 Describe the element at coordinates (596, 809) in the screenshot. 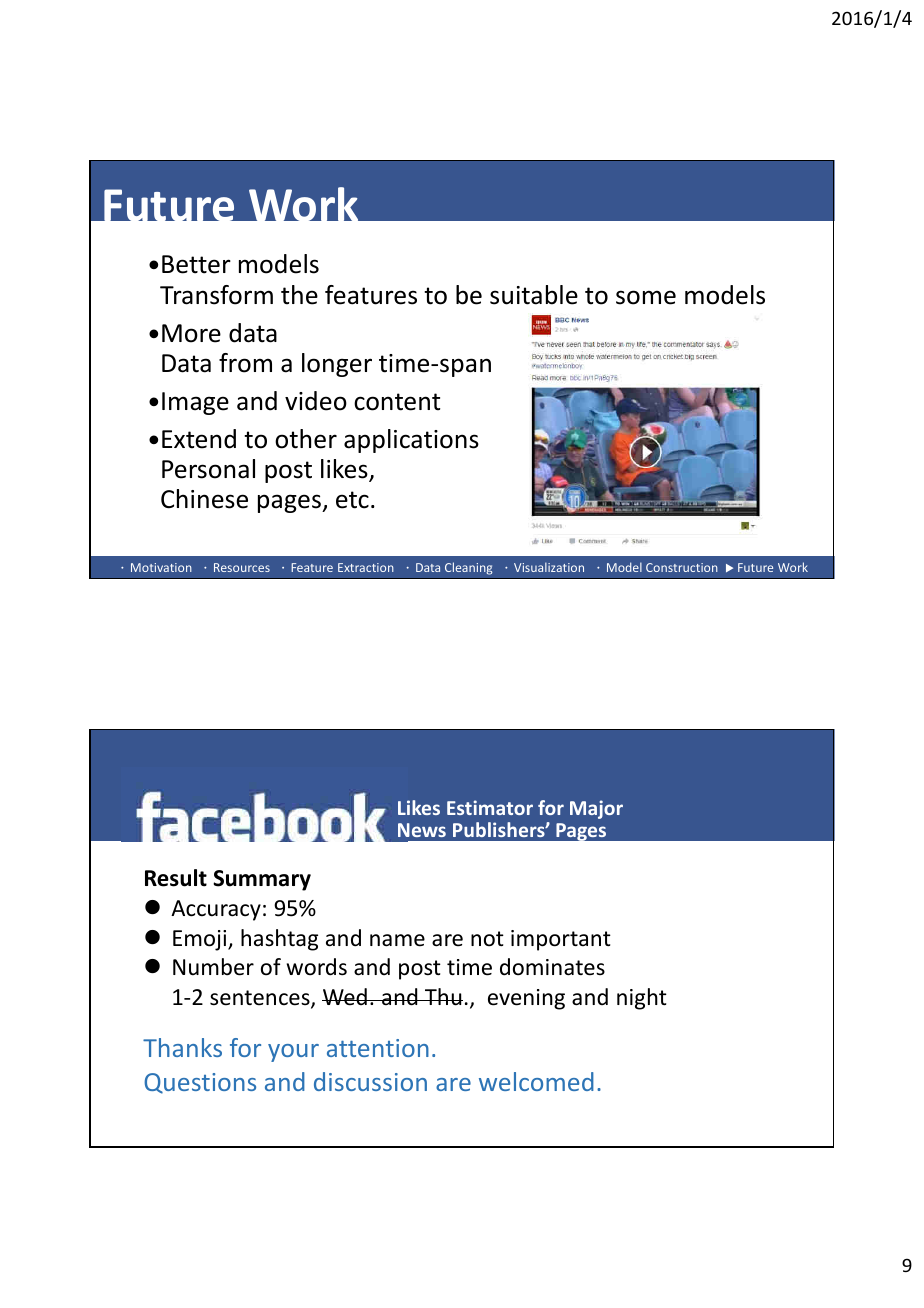

I see `Major` at that location.
